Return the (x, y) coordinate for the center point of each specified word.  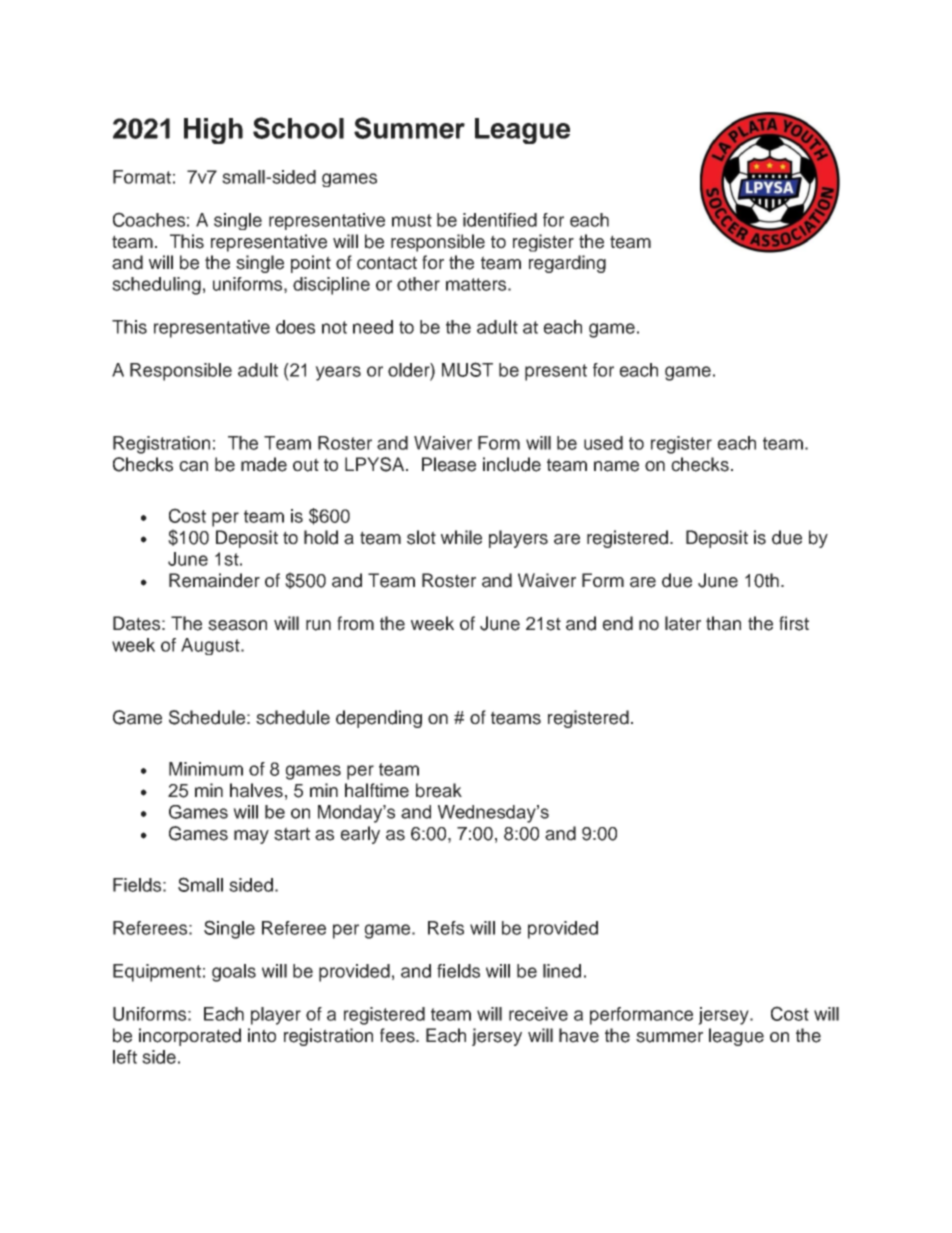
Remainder (214, 580)
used (603, 443)
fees (398, 1035)
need (373, 327)
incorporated (190, 1037)
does (295, 327)
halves (256, 790)
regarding (567, 264)
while (461, 537)
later (683, 623)
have (579, 1035)
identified (500, 220)
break (439, 790)
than (723, 623)
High (213, 131)
